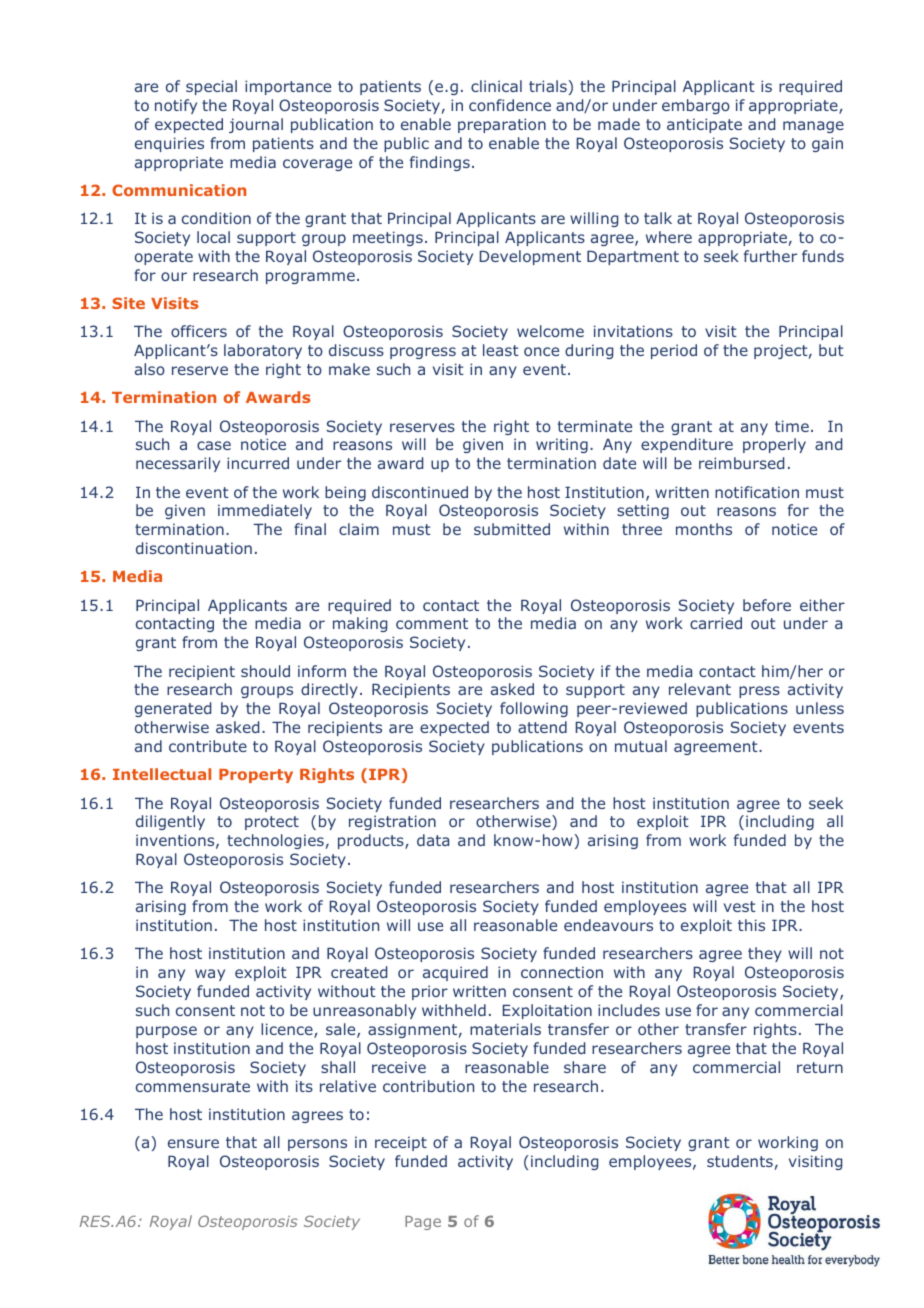  What do you see at coordinates (716, 623) in the screenshot?
I see `carried` at bounding box center [716, 623].
